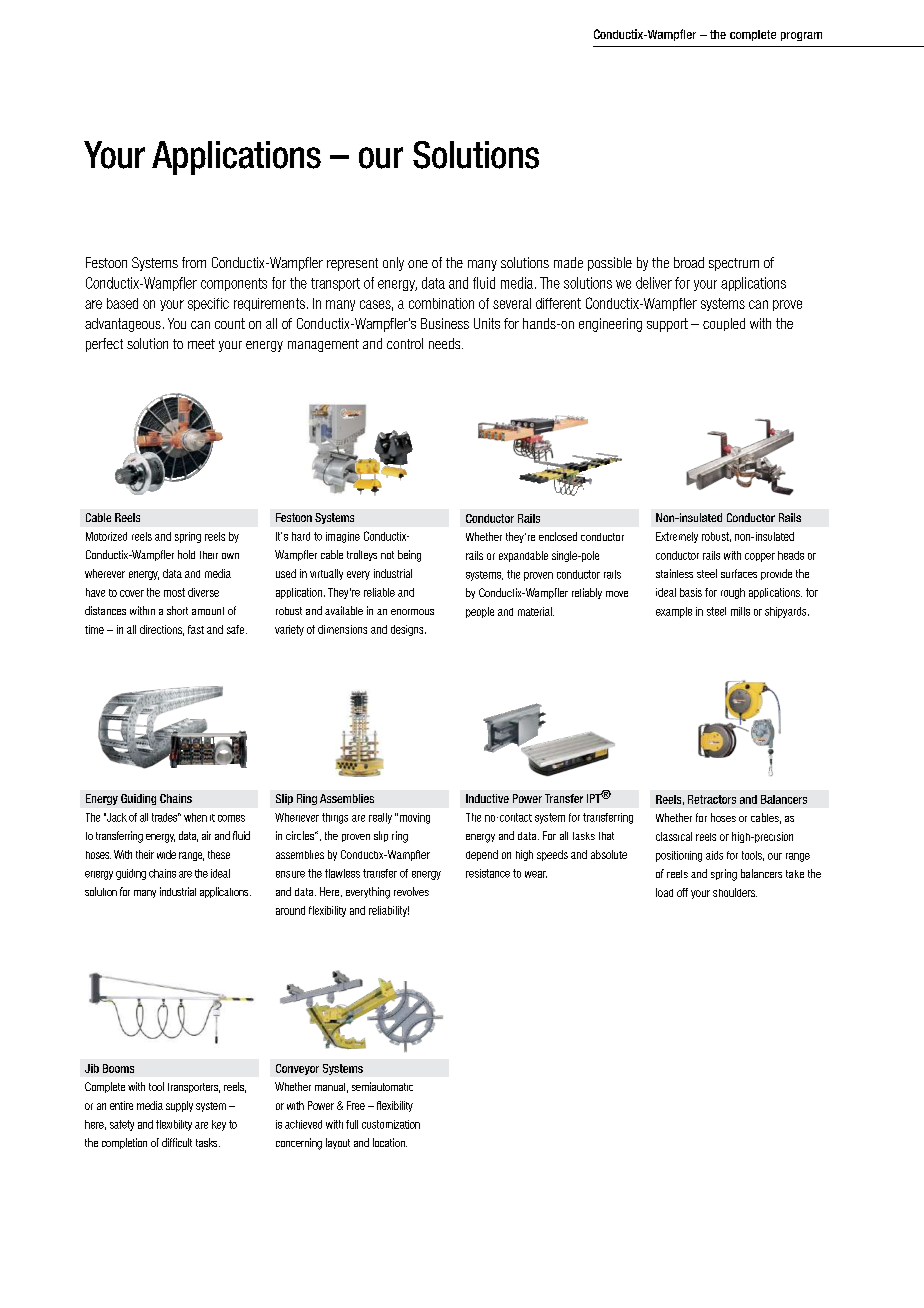 The image size is (924, 1308). What do you see at coordinates (714, 855) in the image?
I see `aids` at bounding box center [714, 855].
